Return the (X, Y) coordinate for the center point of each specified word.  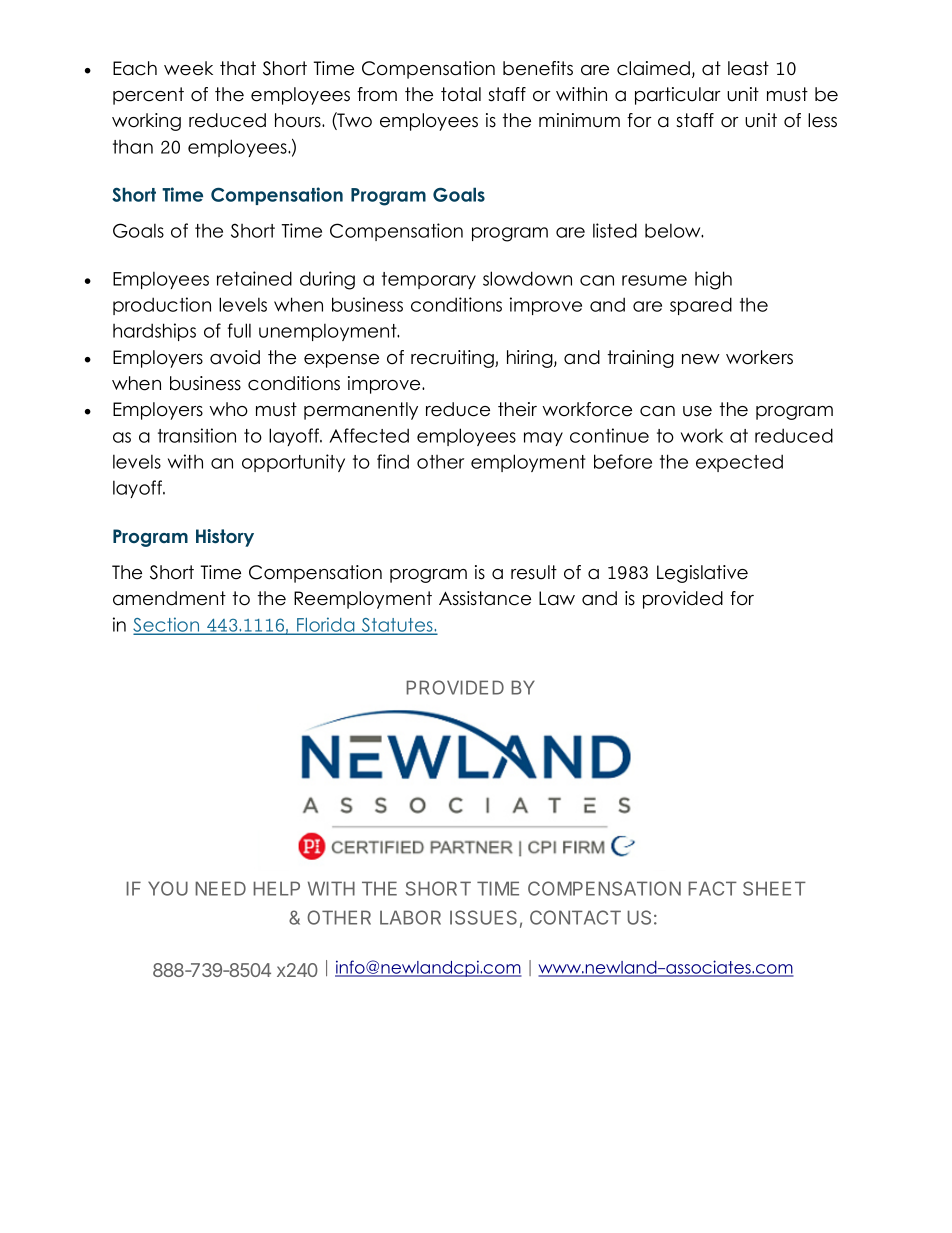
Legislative (702, 574)
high (713, 280)
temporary (429, 280)
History (225, 538)
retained (254, 278)
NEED (220, 888)
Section (167, 625)
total (461, 94)
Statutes (397, 626)
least (748, 68)
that (238, 68)
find (393, 461)
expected (739, 463)
